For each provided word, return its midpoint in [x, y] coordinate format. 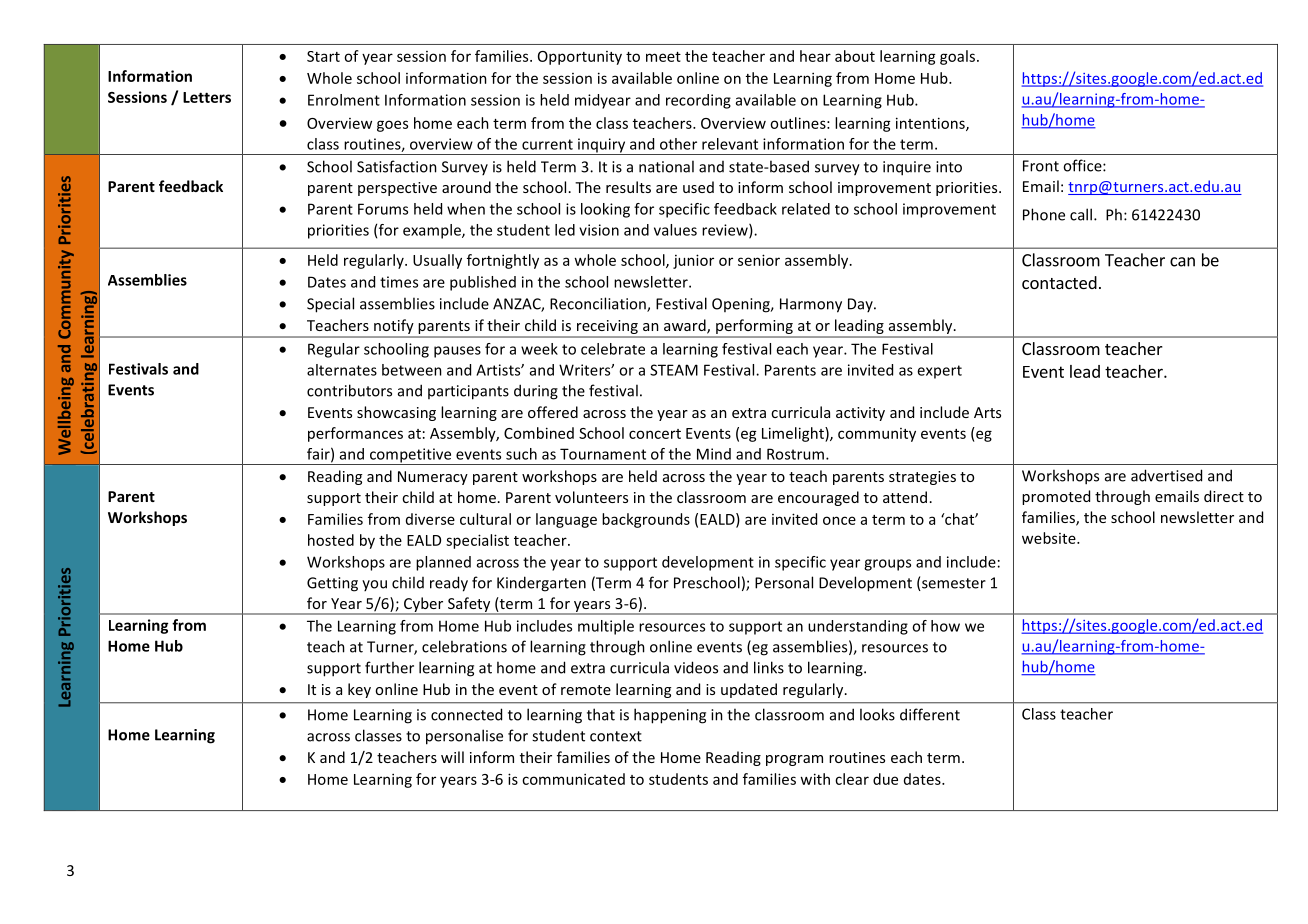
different [930, 714]
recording [698, 101]
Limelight [794, 434]
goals [959, 57]
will [452, 757]
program [794, 760]
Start [323, 56]
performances [355, 434]
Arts [987, 412]
